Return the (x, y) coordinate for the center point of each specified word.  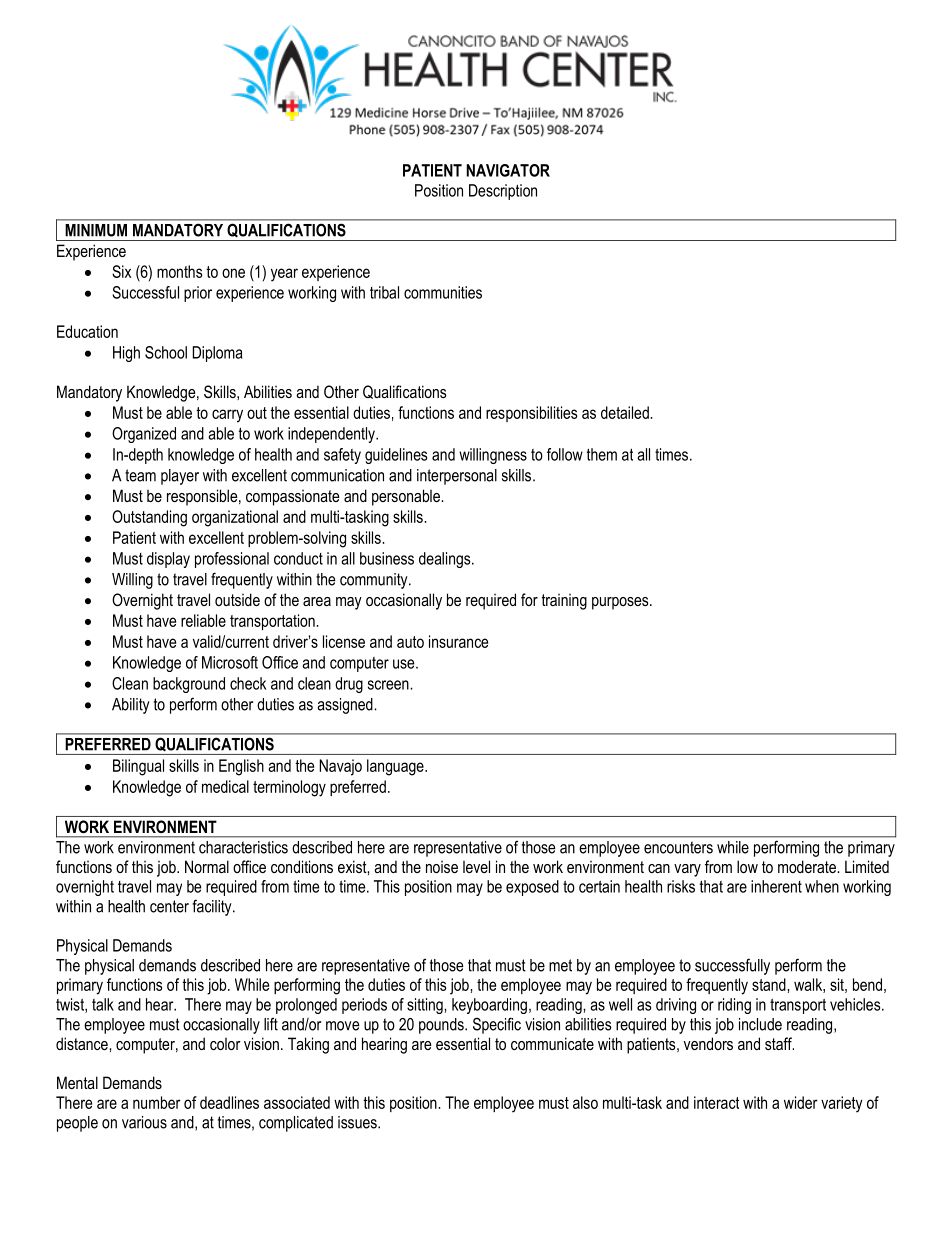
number (157, 1102)
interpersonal (457, 477)
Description (503, 192)
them (602, 454)
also (585, 1102)
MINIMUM (96, 230)
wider (801, 1102)
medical (225, 786)
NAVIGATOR (508, 170)
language (396, 767)
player (180, 477)
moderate (808, 866)
